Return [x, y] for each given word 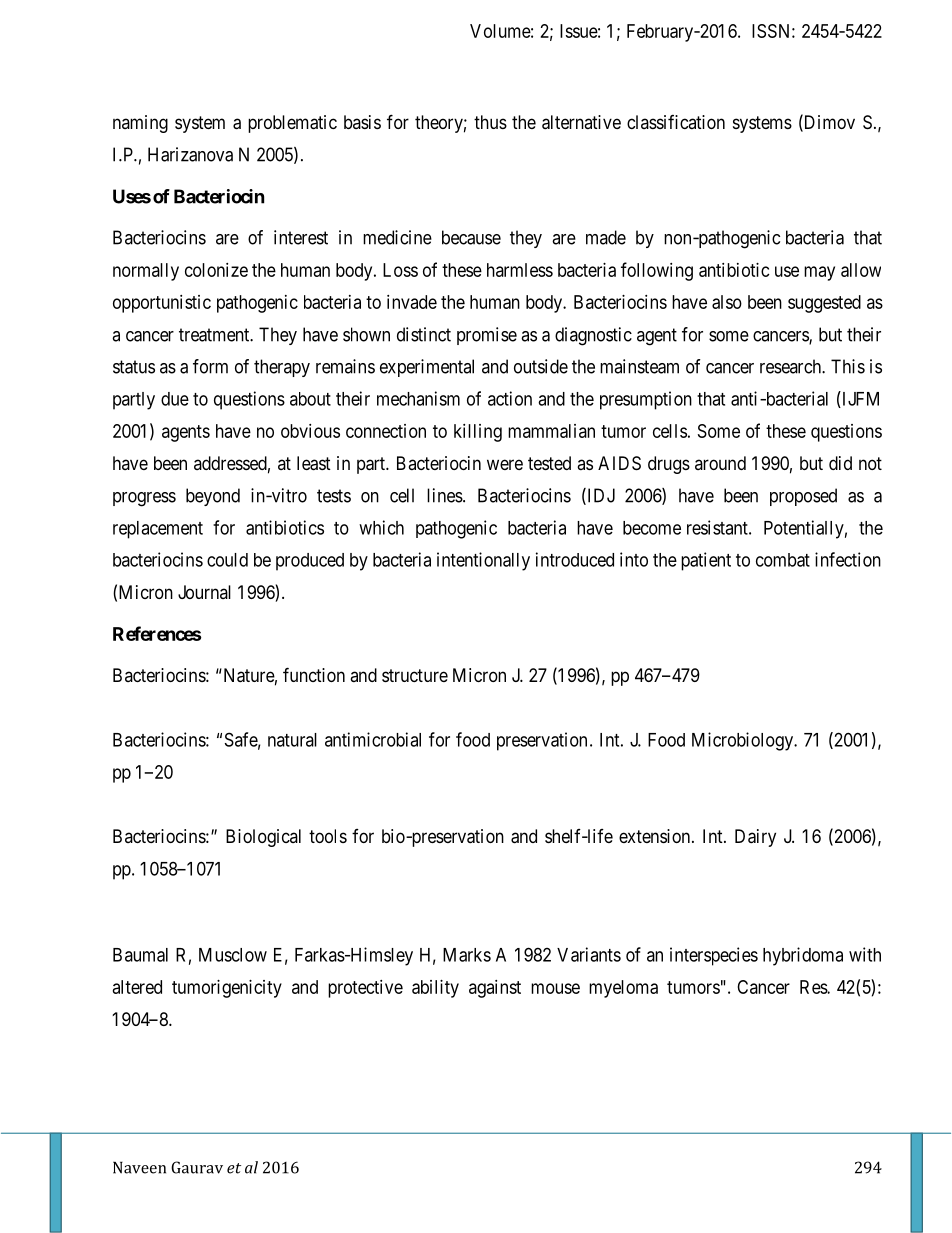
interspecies [714, 956]
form [210, 366]
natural [292, 740]
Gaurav [197, 1167]
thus [490, 122]
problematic [292, 124]
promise [487, 336]
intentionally [483, 561]
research [791, 366]
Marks [467, 955]
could [227, 560]
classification [676, 122]
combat [783, 560]
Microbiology [744, 741]
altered [137, 987]
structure [415, 675]
